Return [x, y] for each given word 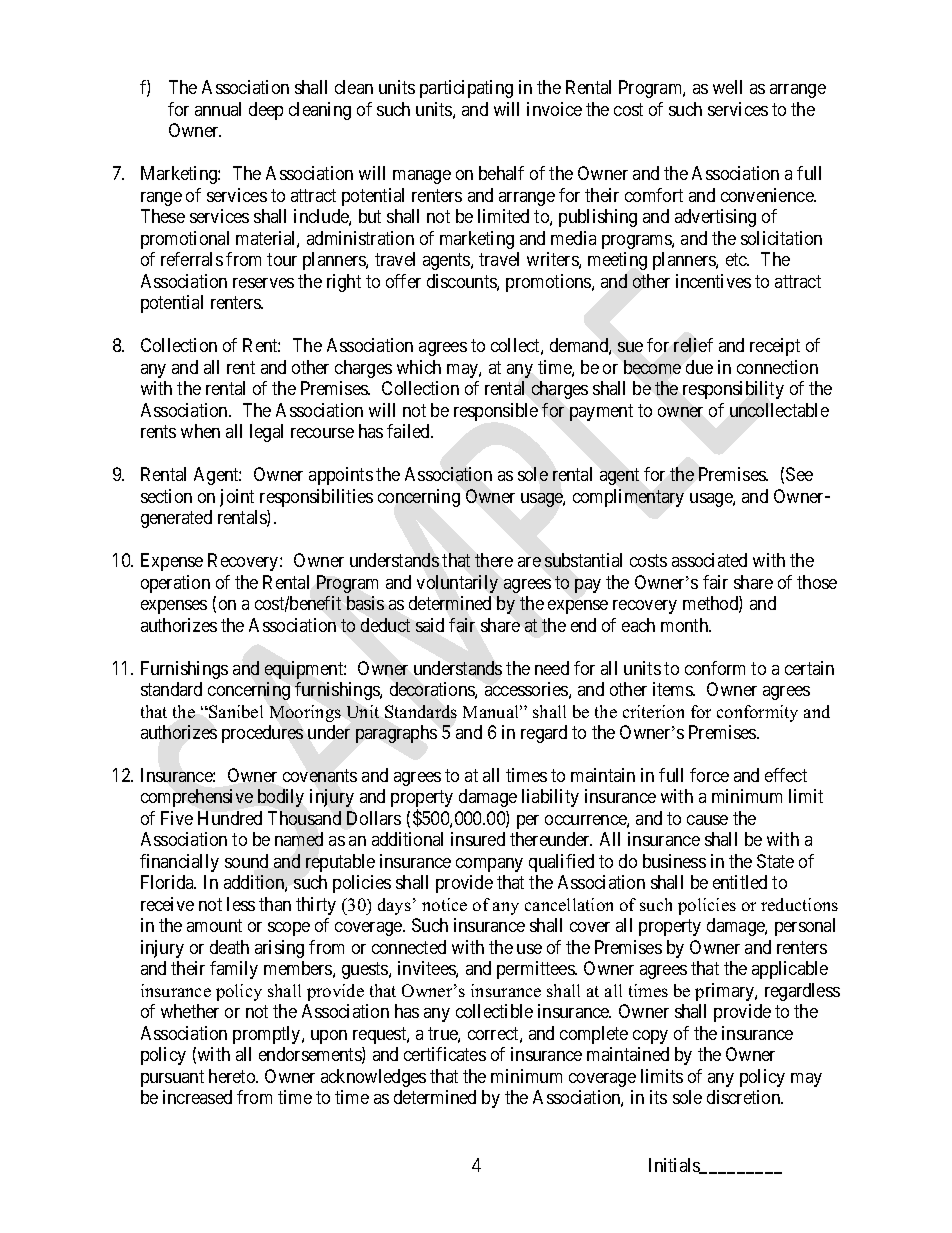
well [727, 87]
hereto [233, 1076]
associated [709, 560]
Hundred [230, 818]
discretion [745, 1097]
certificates [445, 1054]
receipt [775, 347]
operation [175, 584]
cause [707, 820]
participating [466, 89]
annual [218, 109]
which [419, 367]
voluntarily [457, 584]
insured [478, 839]
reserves [263, 283]
